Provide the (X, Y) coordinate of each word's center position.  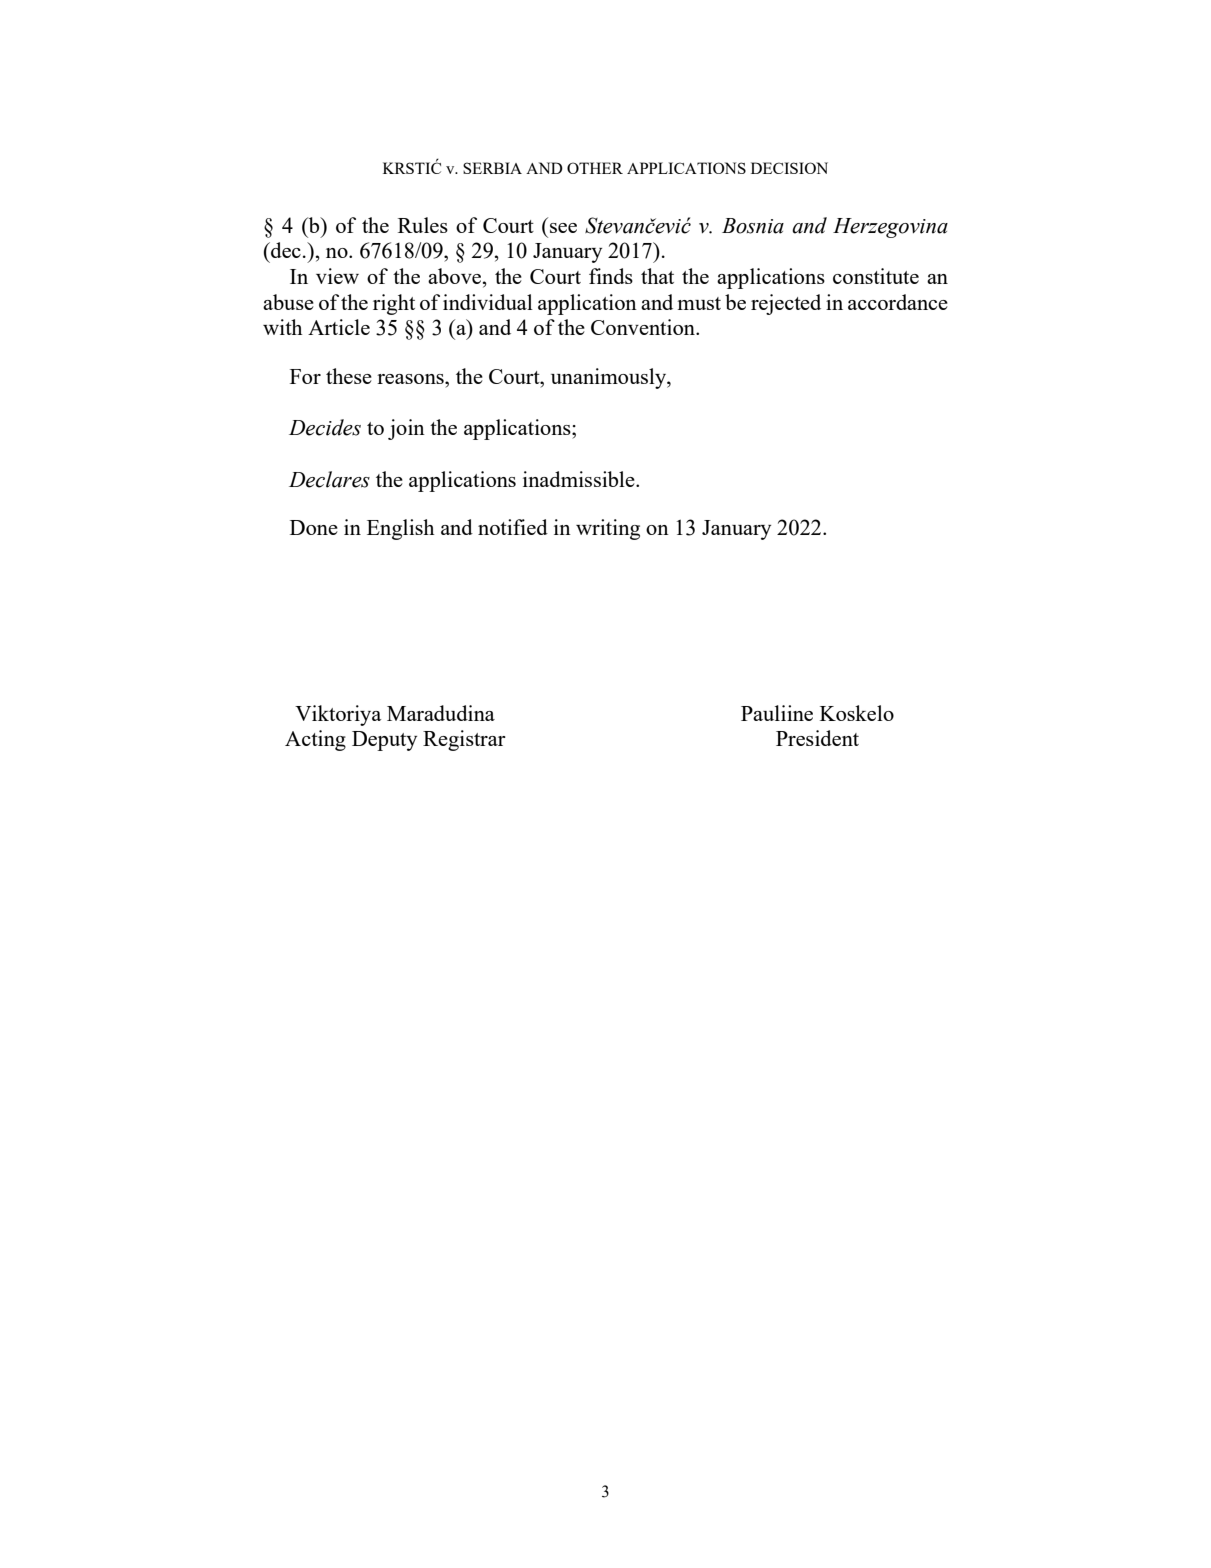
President (817, 738)
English (401, 529)
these (349, 376)
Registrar (464, 740)
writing (608, 529)
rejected (786, 304)
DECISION (789, 168)
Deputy (384, 741)
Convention (644, 327)
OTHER (595, 168)
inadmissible (580, 479)
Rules (423, 225)
